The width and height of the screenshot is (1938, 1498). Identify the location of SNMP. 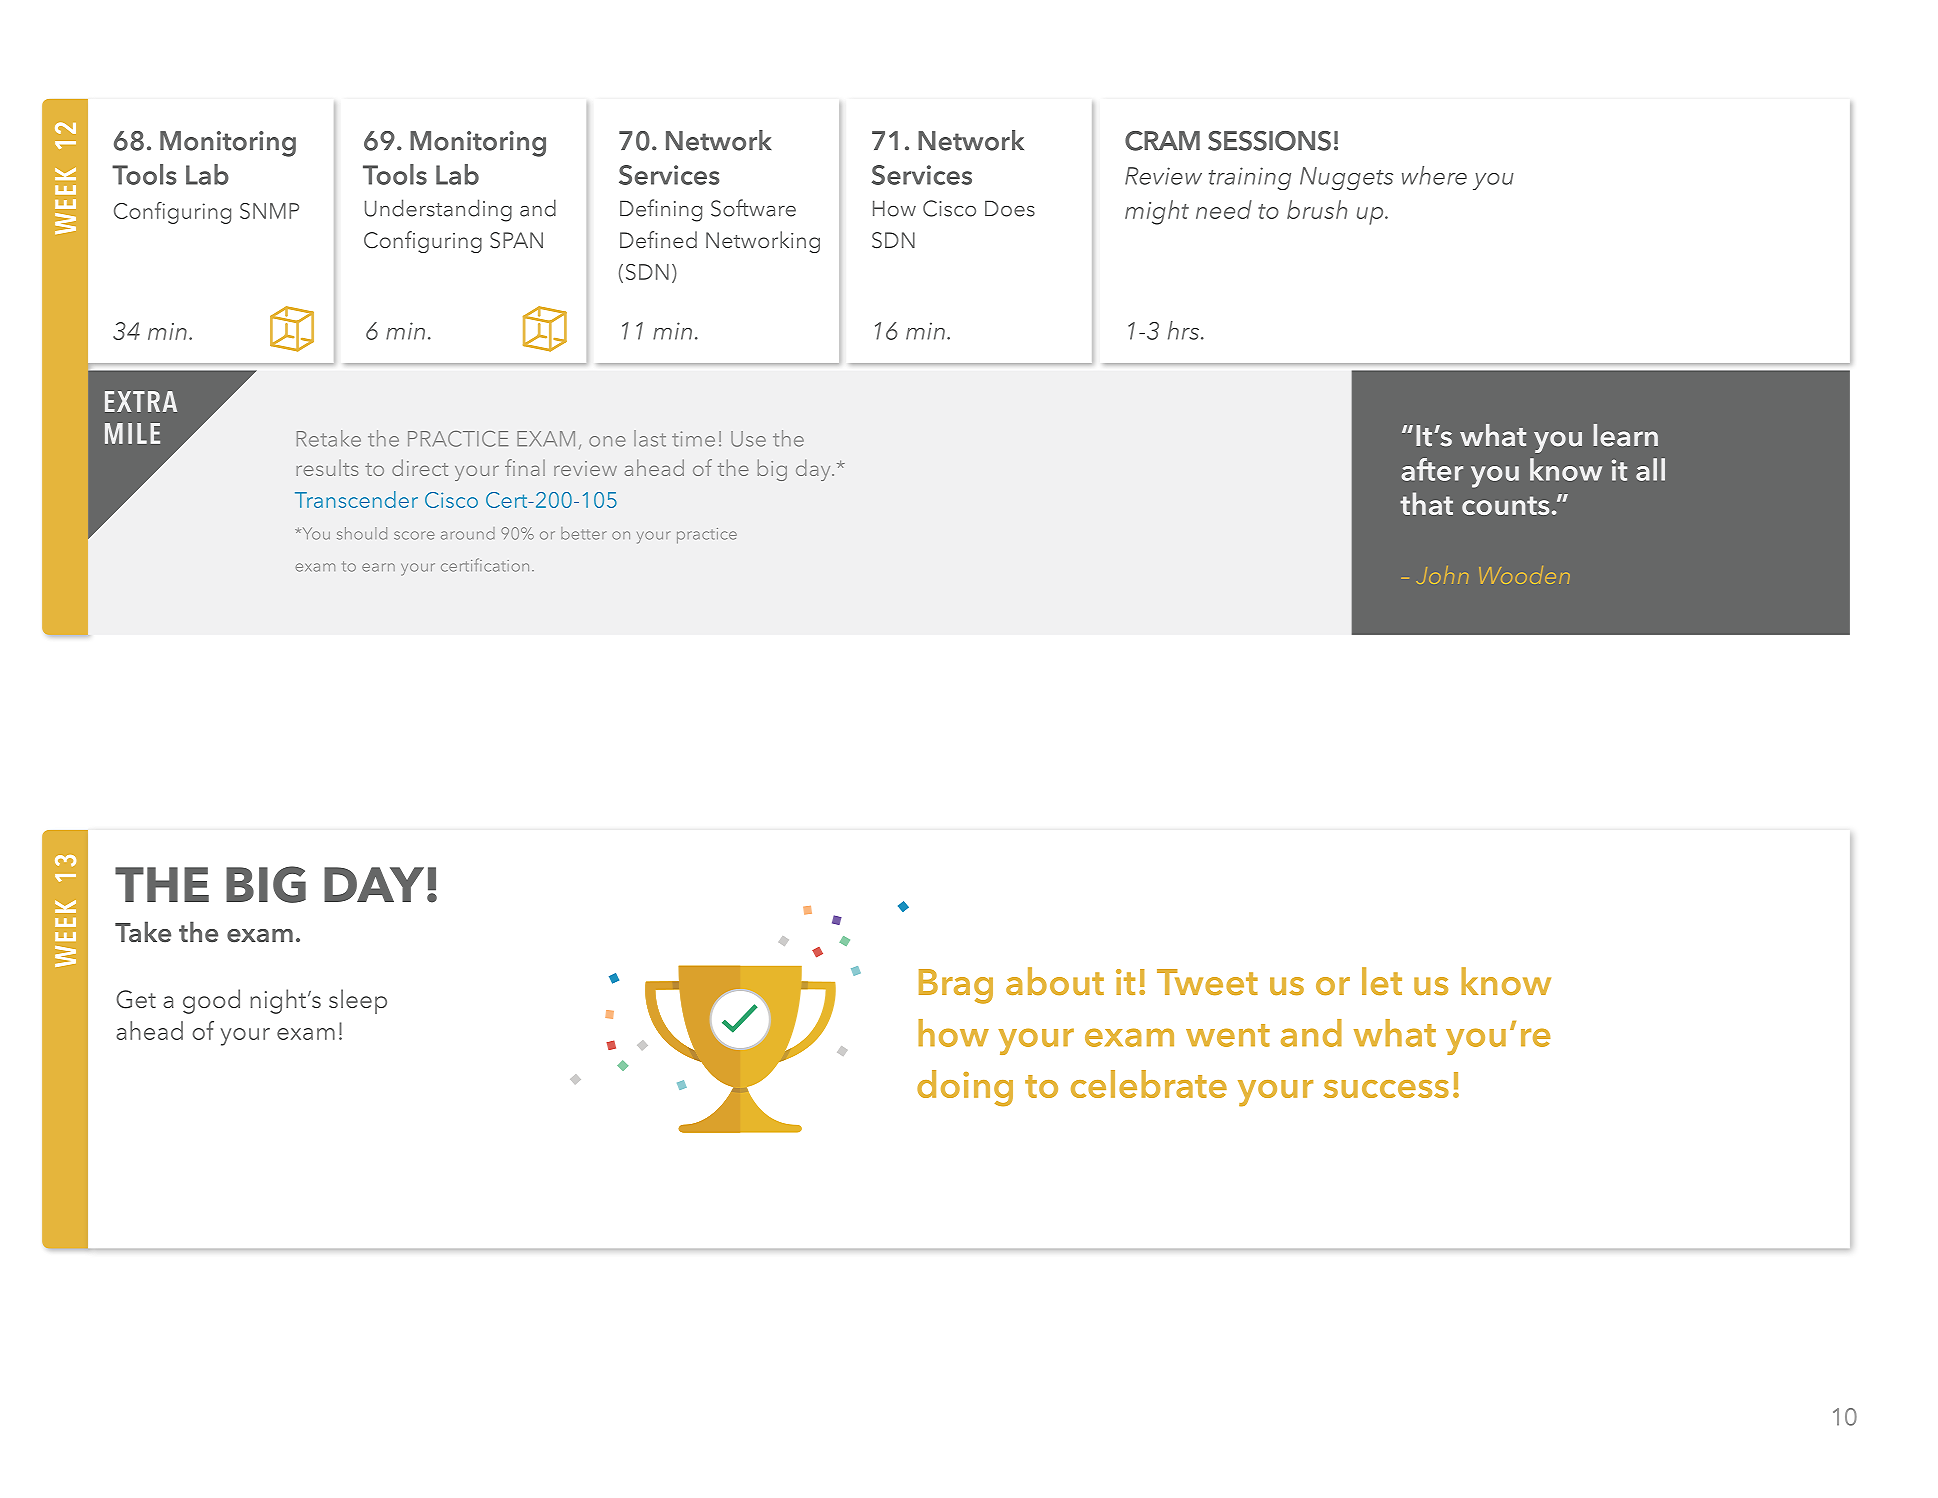
(269, 211).
